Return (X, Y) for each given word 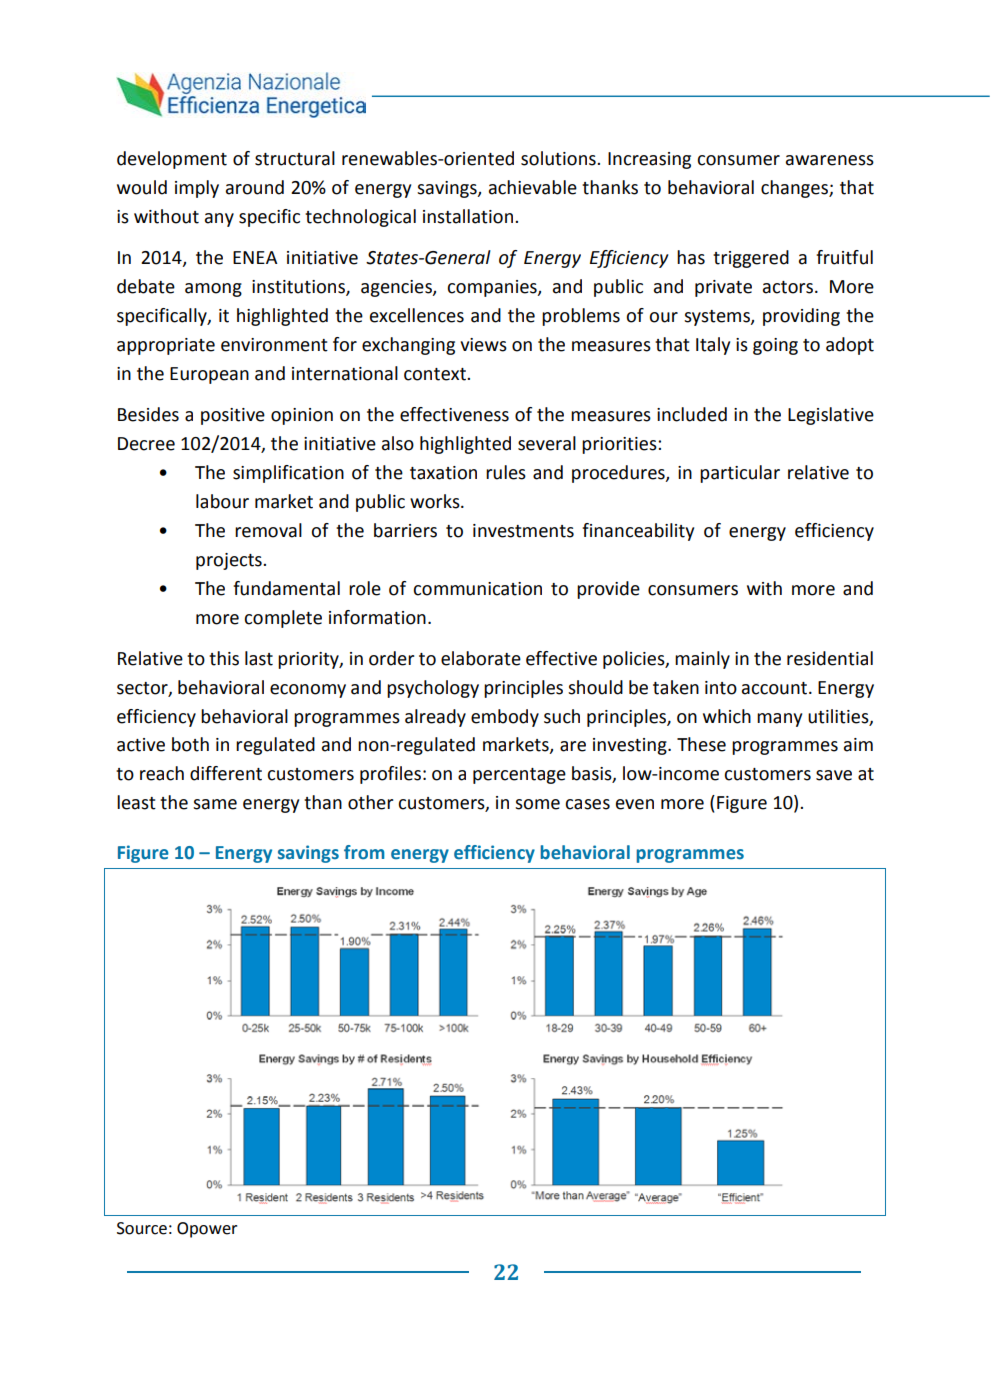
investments (523, 531)
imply (197, 189)
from (364, 852)
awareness (830, 160)
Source (142, 1228)
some (537, 804)
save (834, 775)
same (215, 804)
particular (740, 474)
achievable (533, 187)
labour (222, 501)
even (635, 804)
